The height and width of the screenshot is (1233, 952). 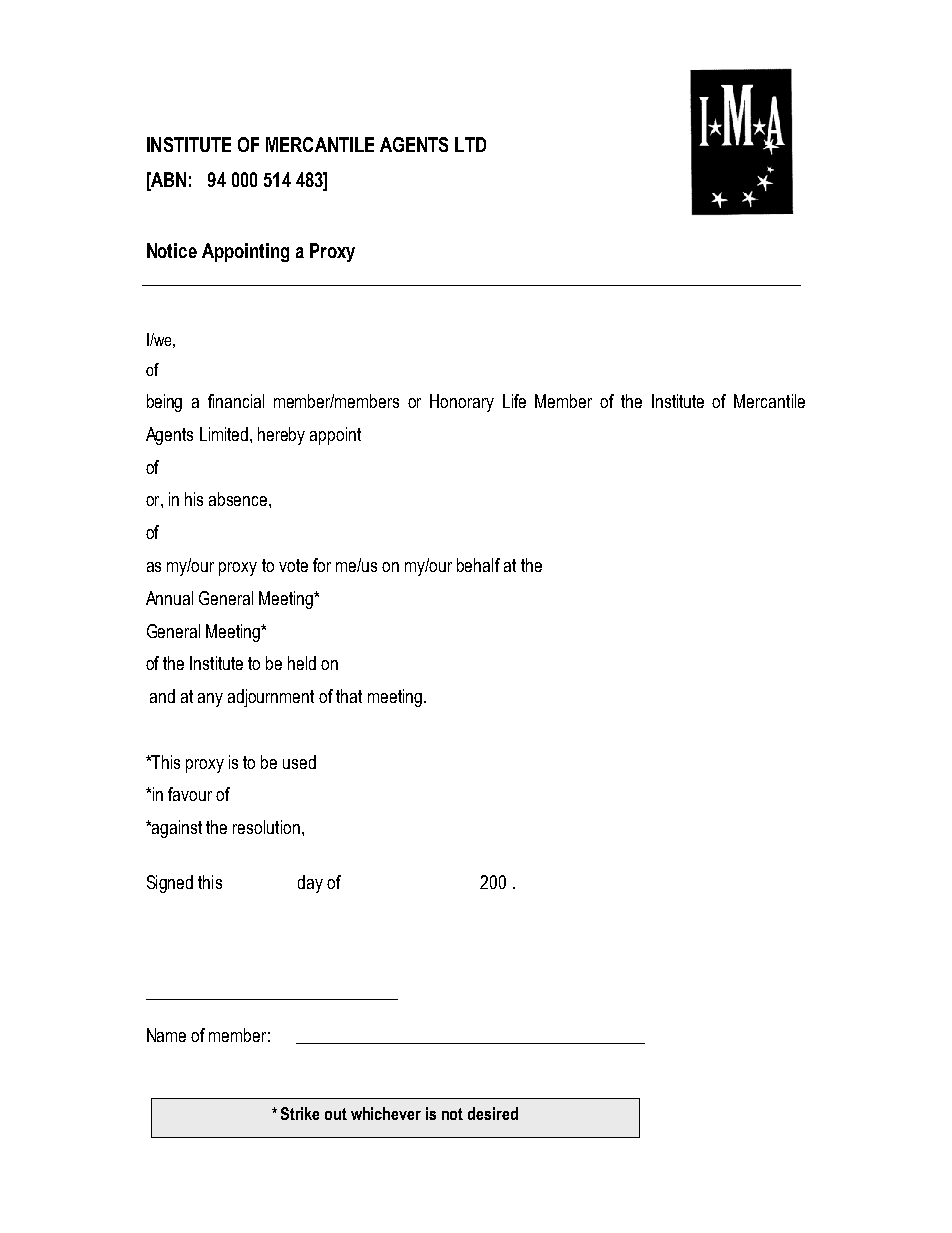 I want to click on Annual, so click(x=169, y=598).
